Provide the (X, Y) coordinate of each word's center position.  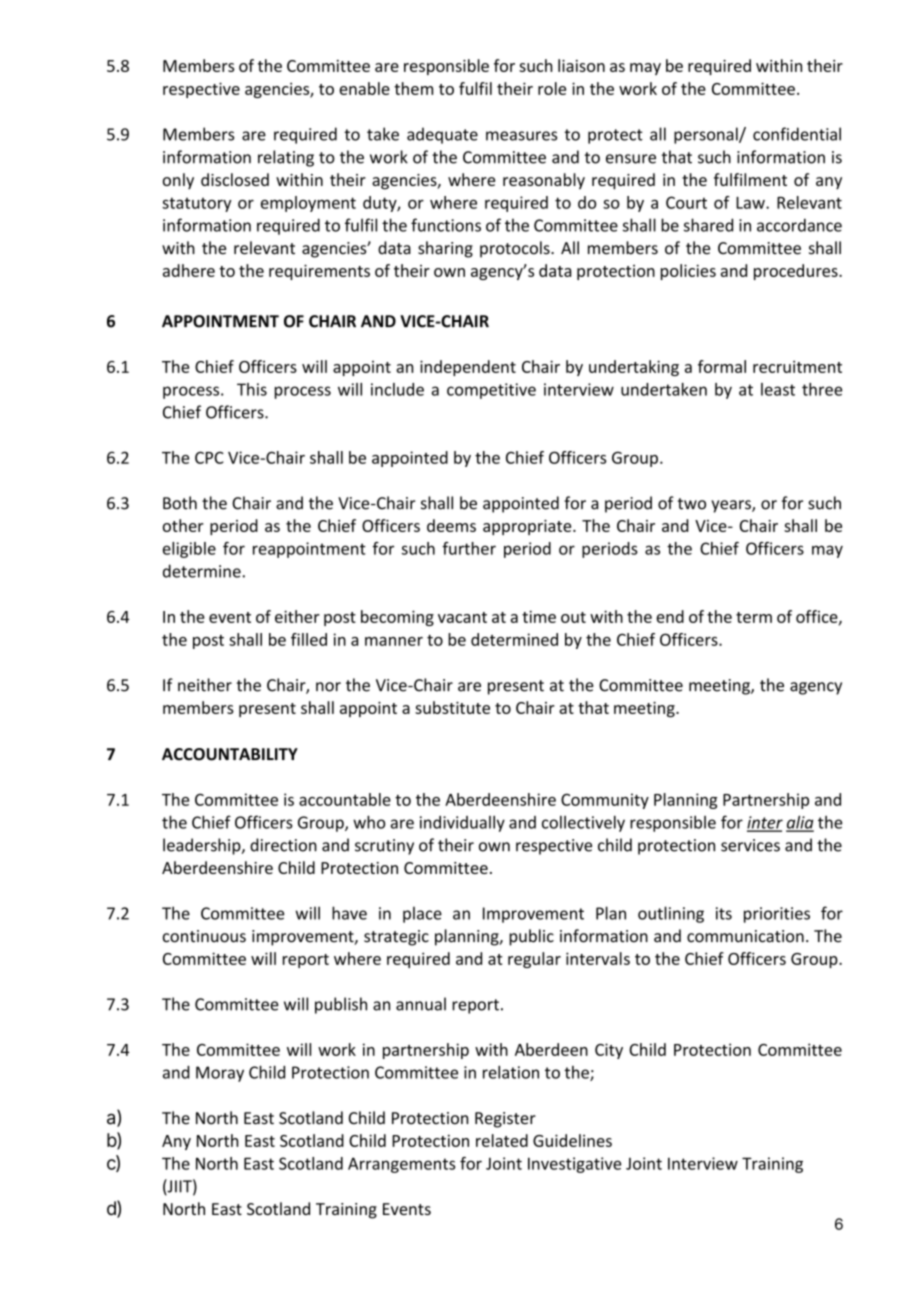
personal (707, 135)
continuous (204, 936)
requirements (319, 272)
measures (521, 136)
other (183, 525)
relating (286, 158)
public (531, 937)
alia (800, 823)
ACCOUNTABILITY (230, 754)
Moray (220, 1074)
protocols (516, 249)
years (732, 506)
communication (745, 936)
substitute (452, 707)
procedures (797, 272)
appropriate (528, 527)
